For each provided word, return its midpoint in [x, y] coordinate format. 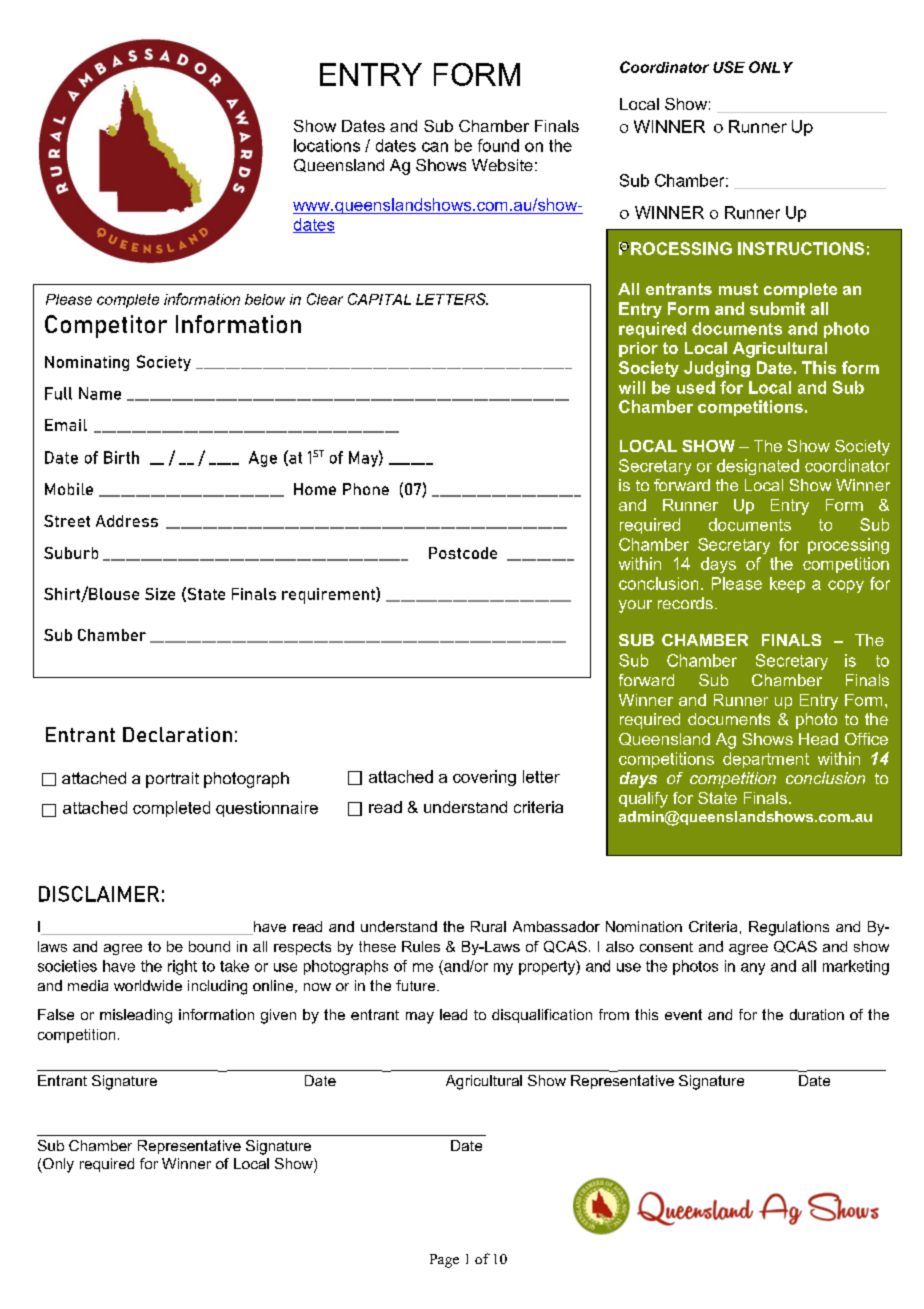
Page [444, 1261]
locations [327, 145]
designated [758, 467]
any [753, 969]
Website [502, 165]
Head [818, 739]
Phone [366, 489]
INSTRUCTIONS [801, 248]
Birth [121, 457]
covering [484, 778]
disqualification [542, 1016]
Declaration [177, 734]
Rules [421, 946]
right [182, 967]
